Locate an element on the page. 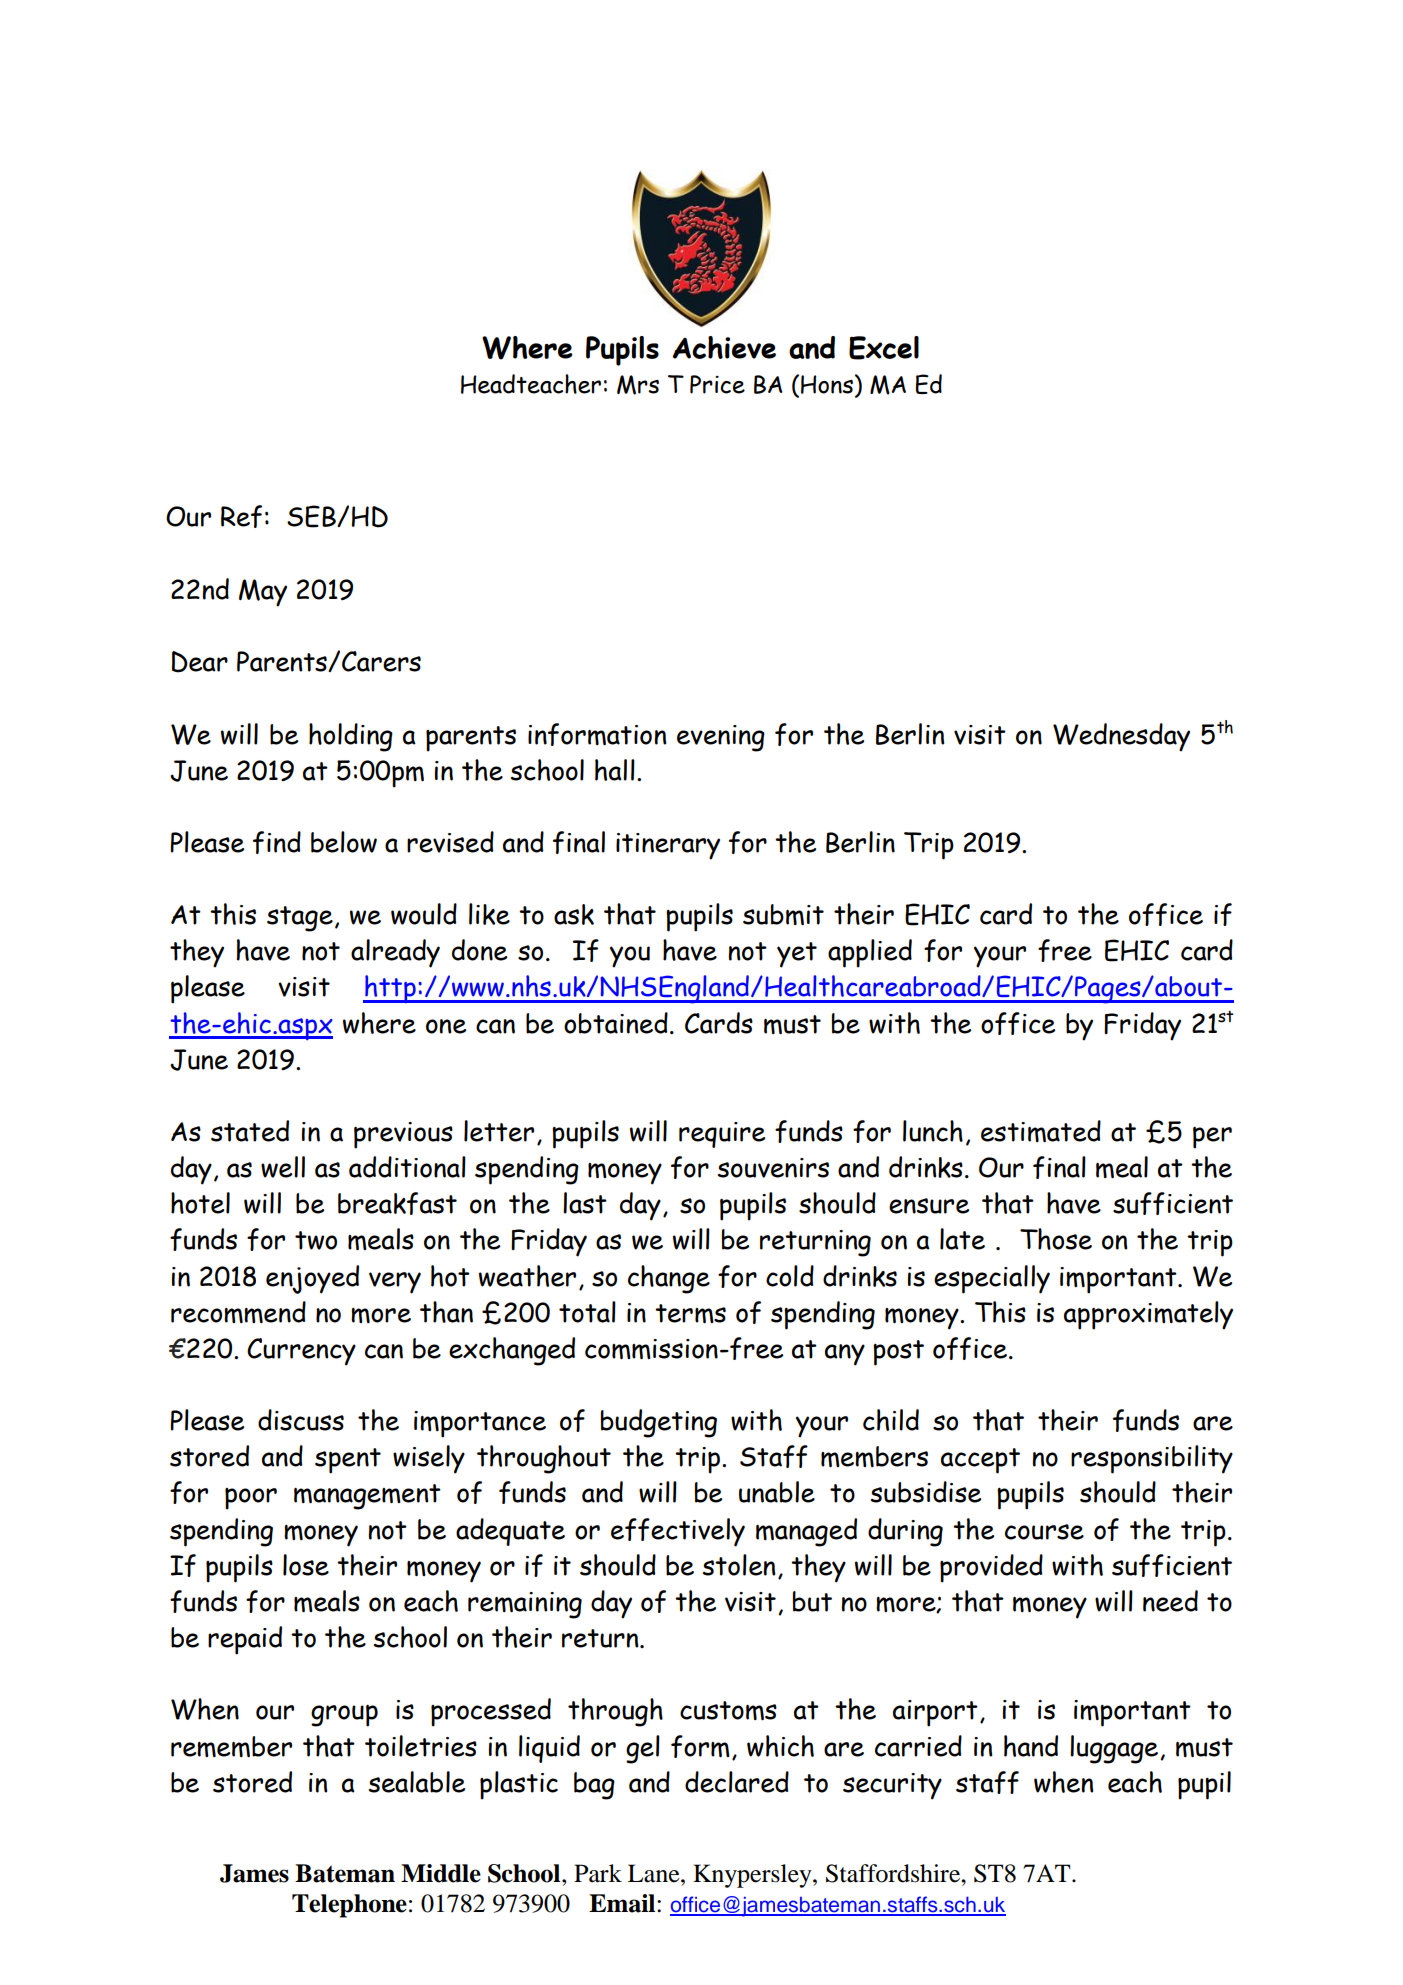  Telephone is located at coordinates (349, 1906).
